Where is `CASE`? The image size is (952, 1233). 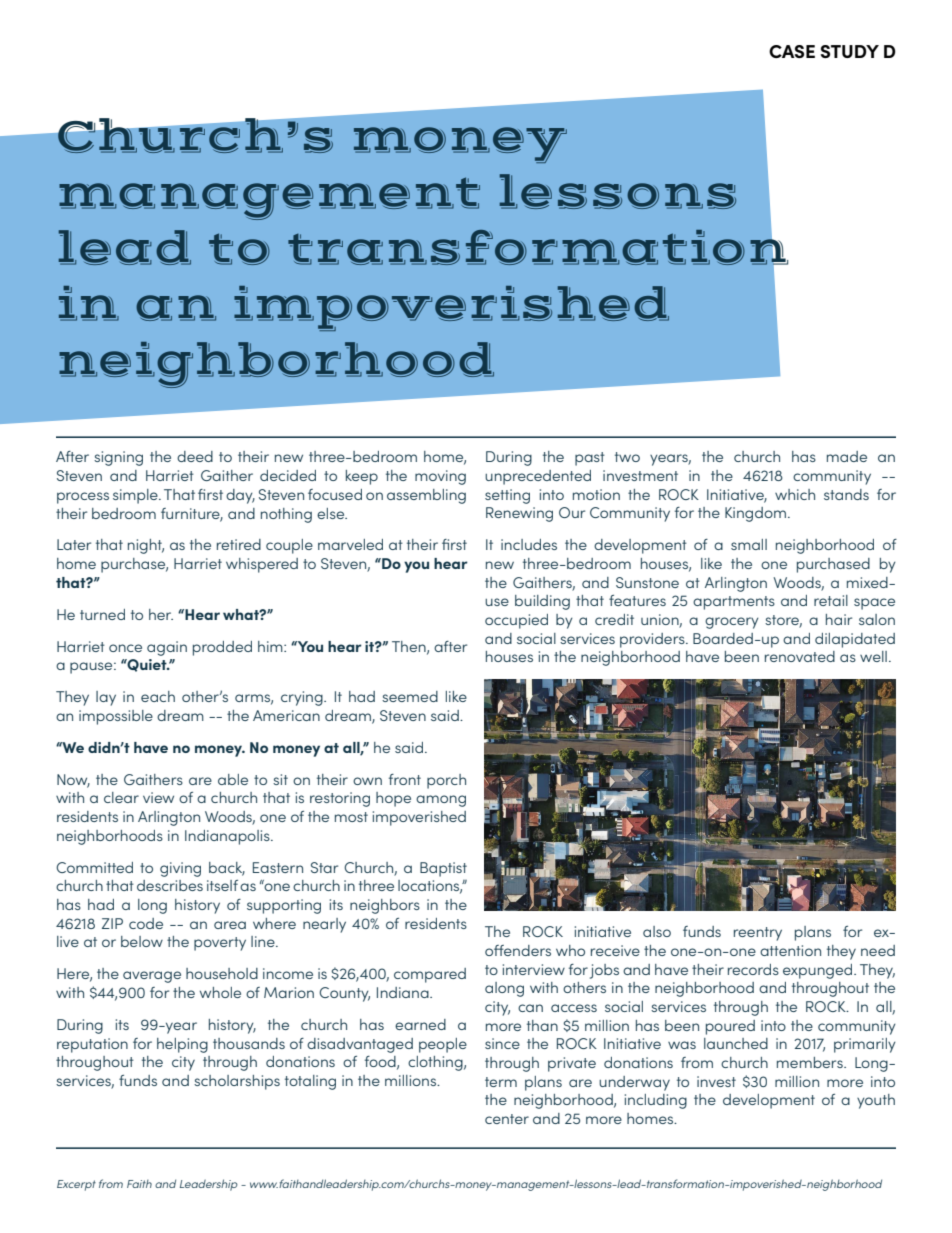 CASE is located at coordinates (792, 51).
